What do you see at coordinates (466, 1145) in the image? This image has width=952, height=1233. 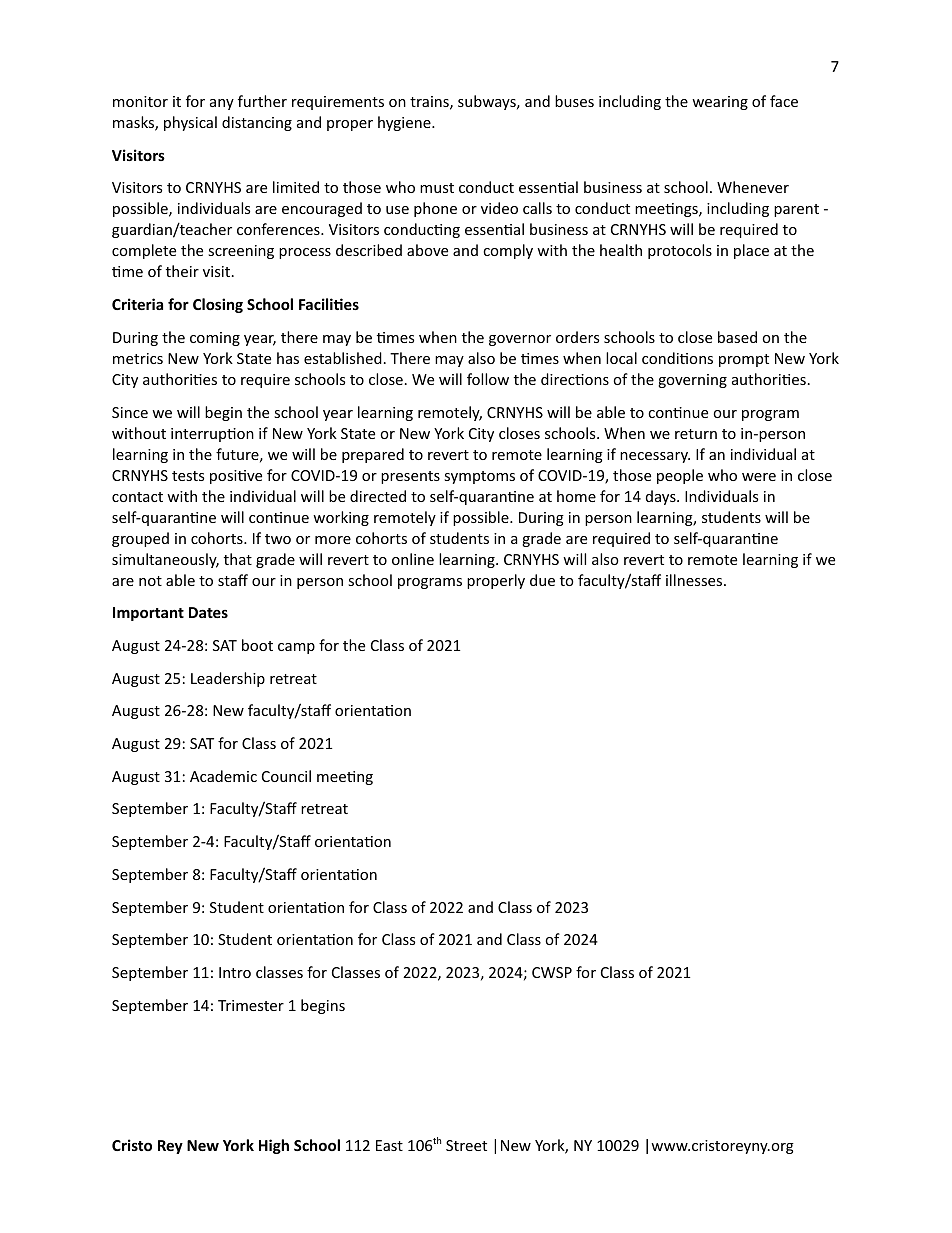 I see `Street` at bounding box center [466, 1145].
